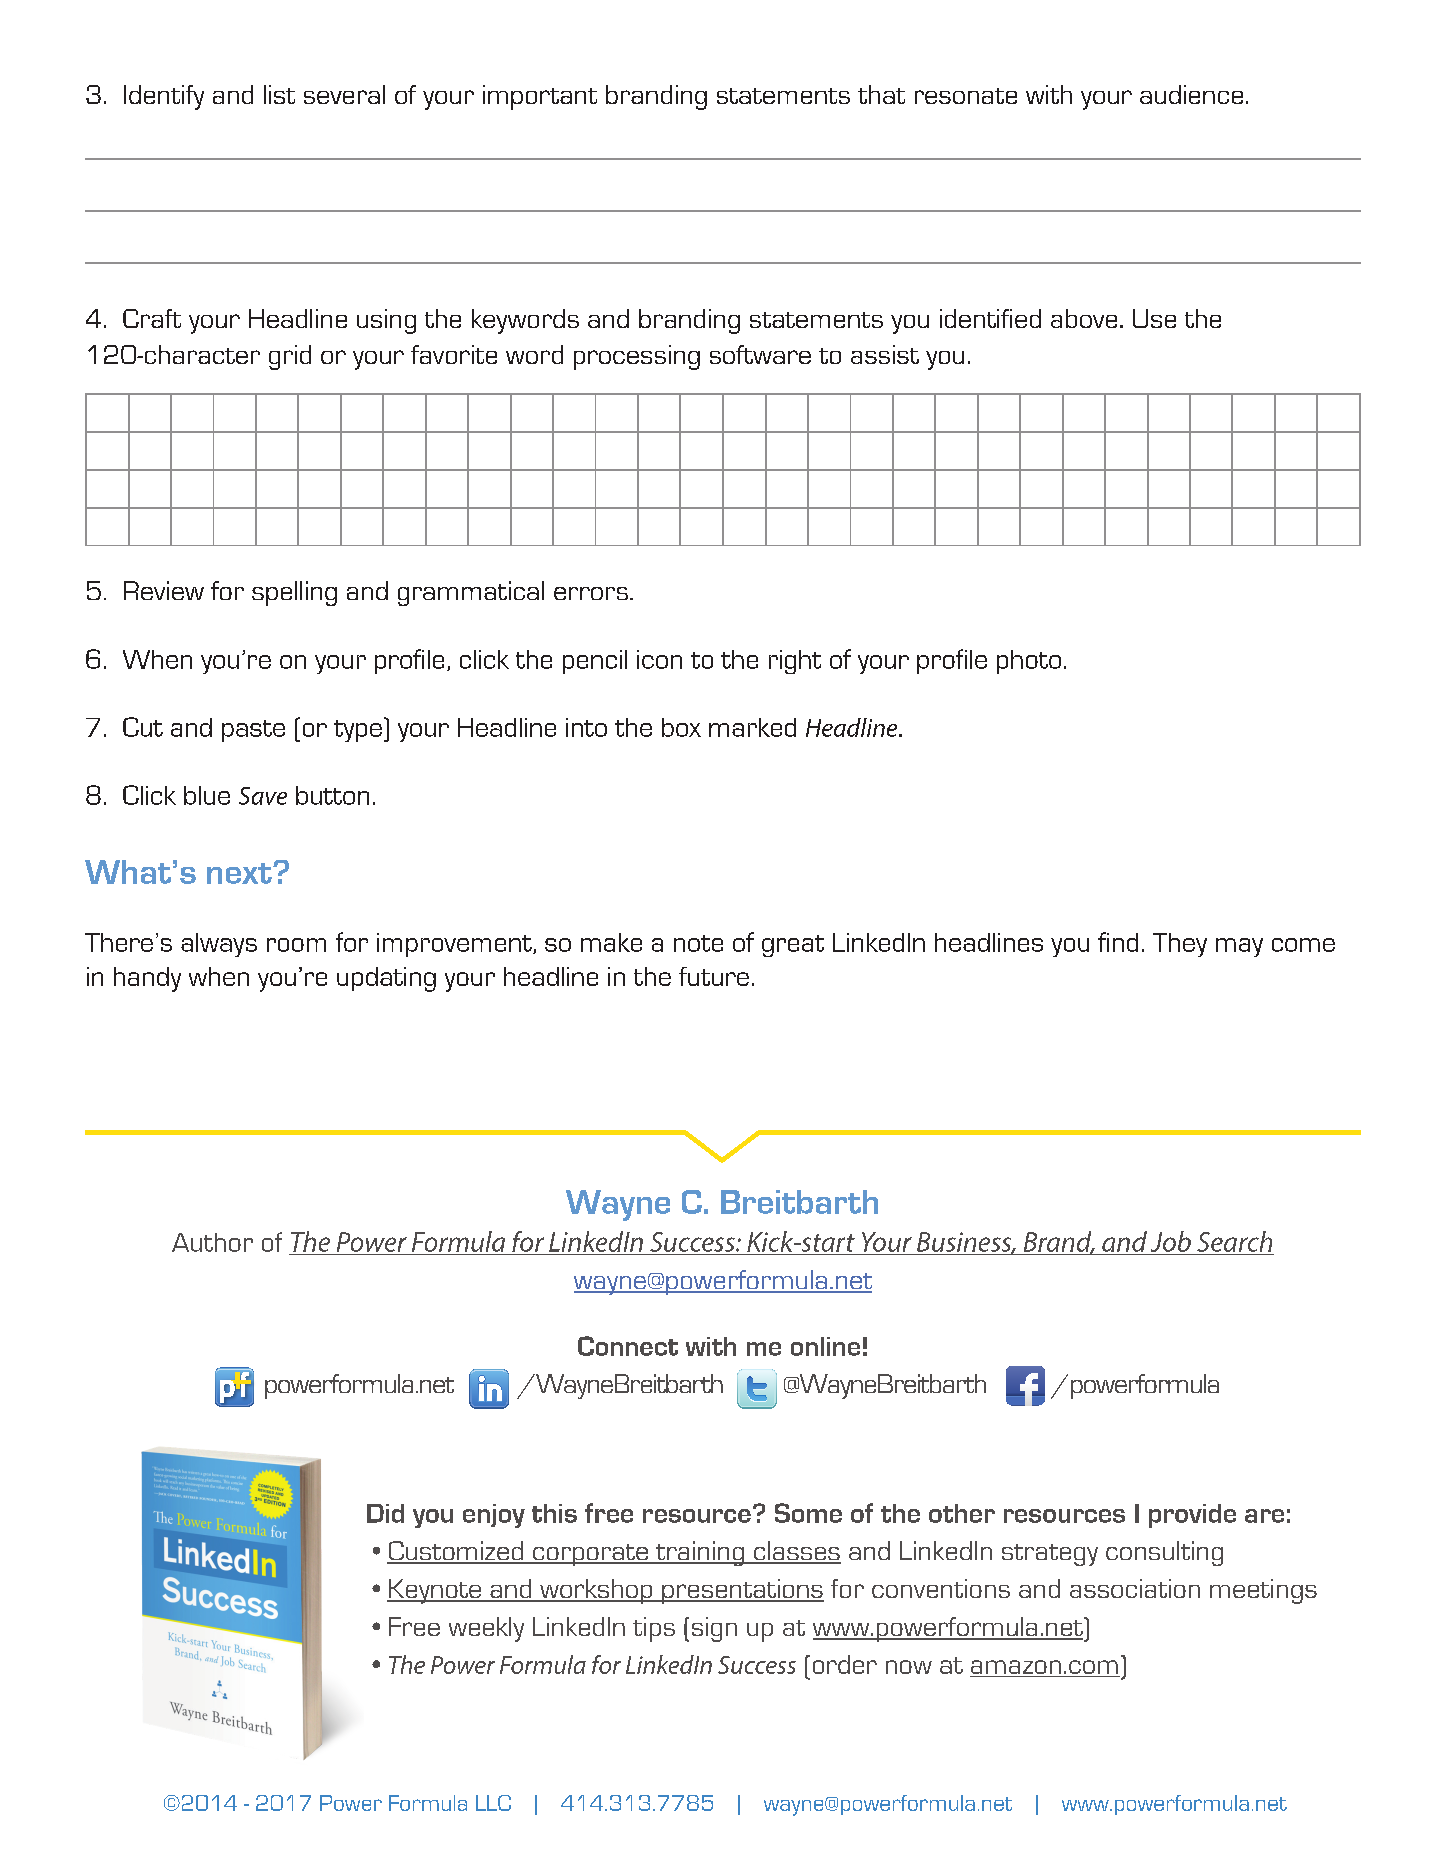 This image has width=1446, height=1872. What do you see at coordinates (760, 354) in the image?
I see `software` at bounding box center [760, 354].
